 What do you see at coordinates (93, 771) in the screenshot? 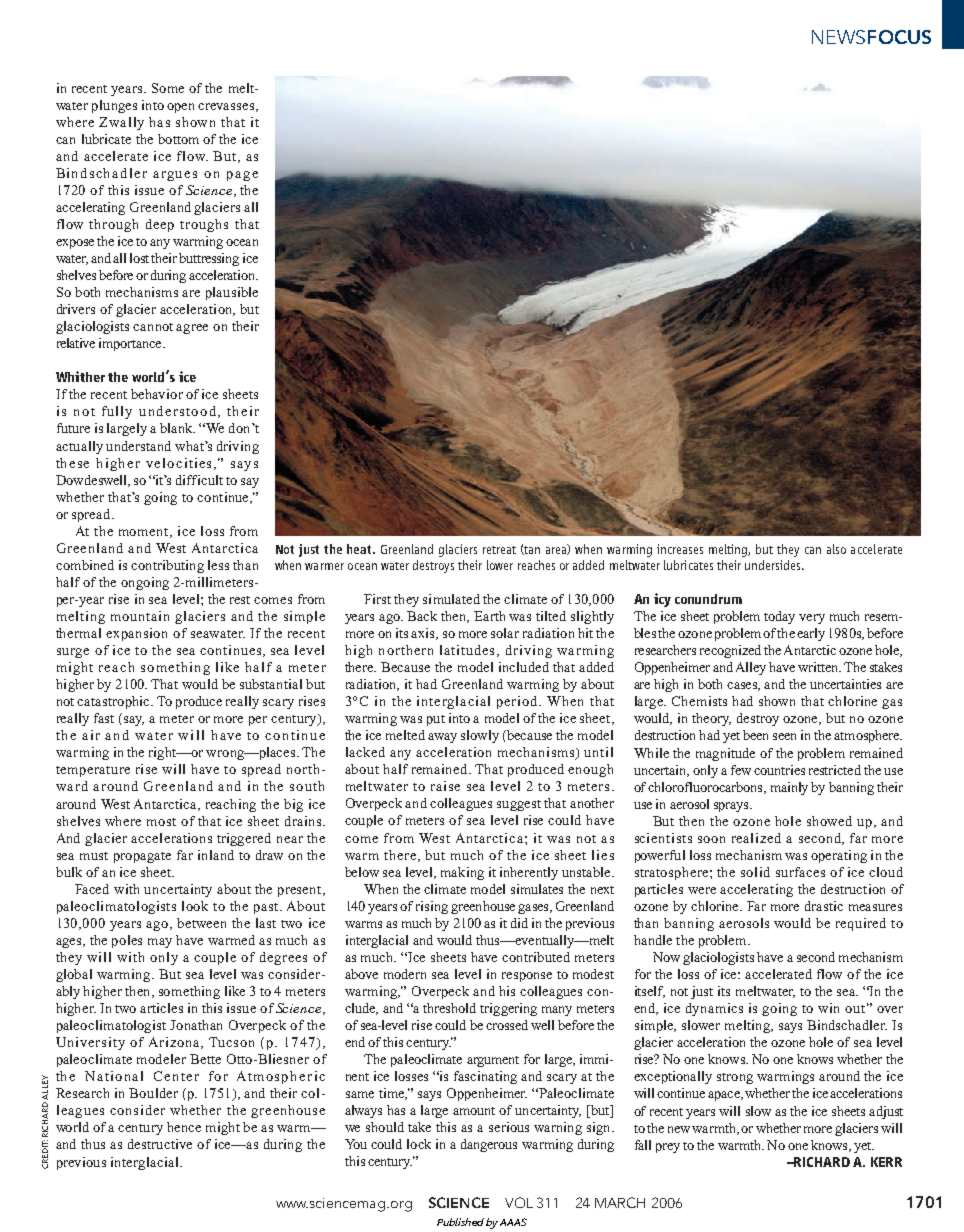
I see `temperature` at bounding box center [93, 771].
